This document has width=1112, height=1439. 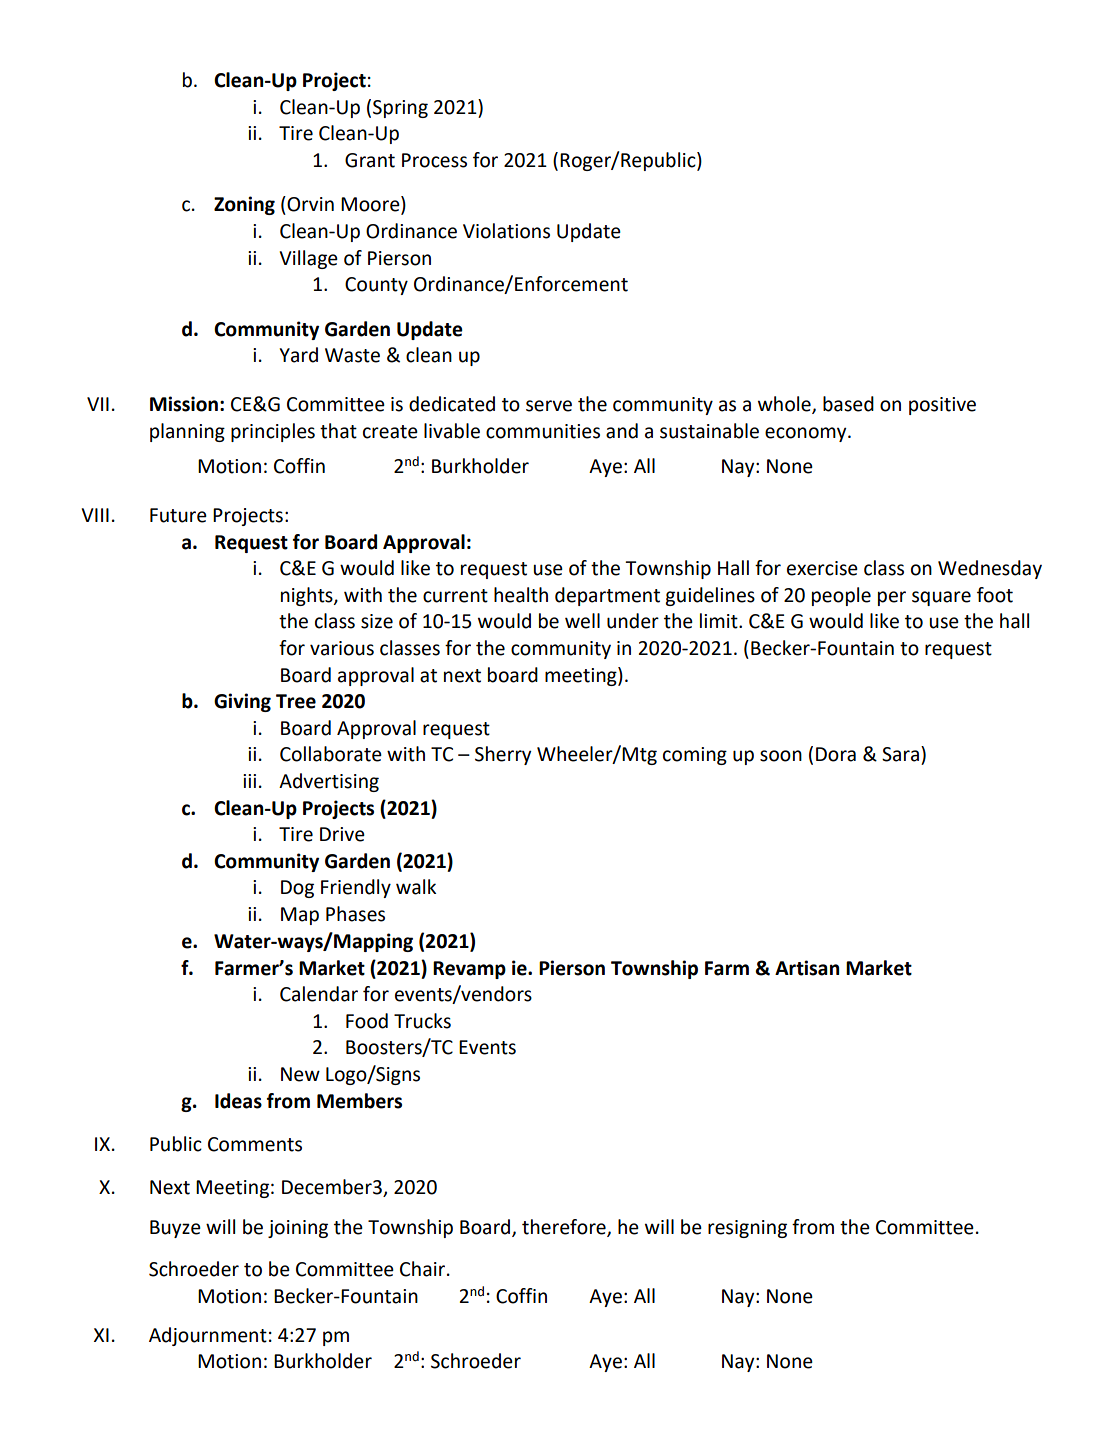 I want to click on Giving, so click(x=242, y=702).
